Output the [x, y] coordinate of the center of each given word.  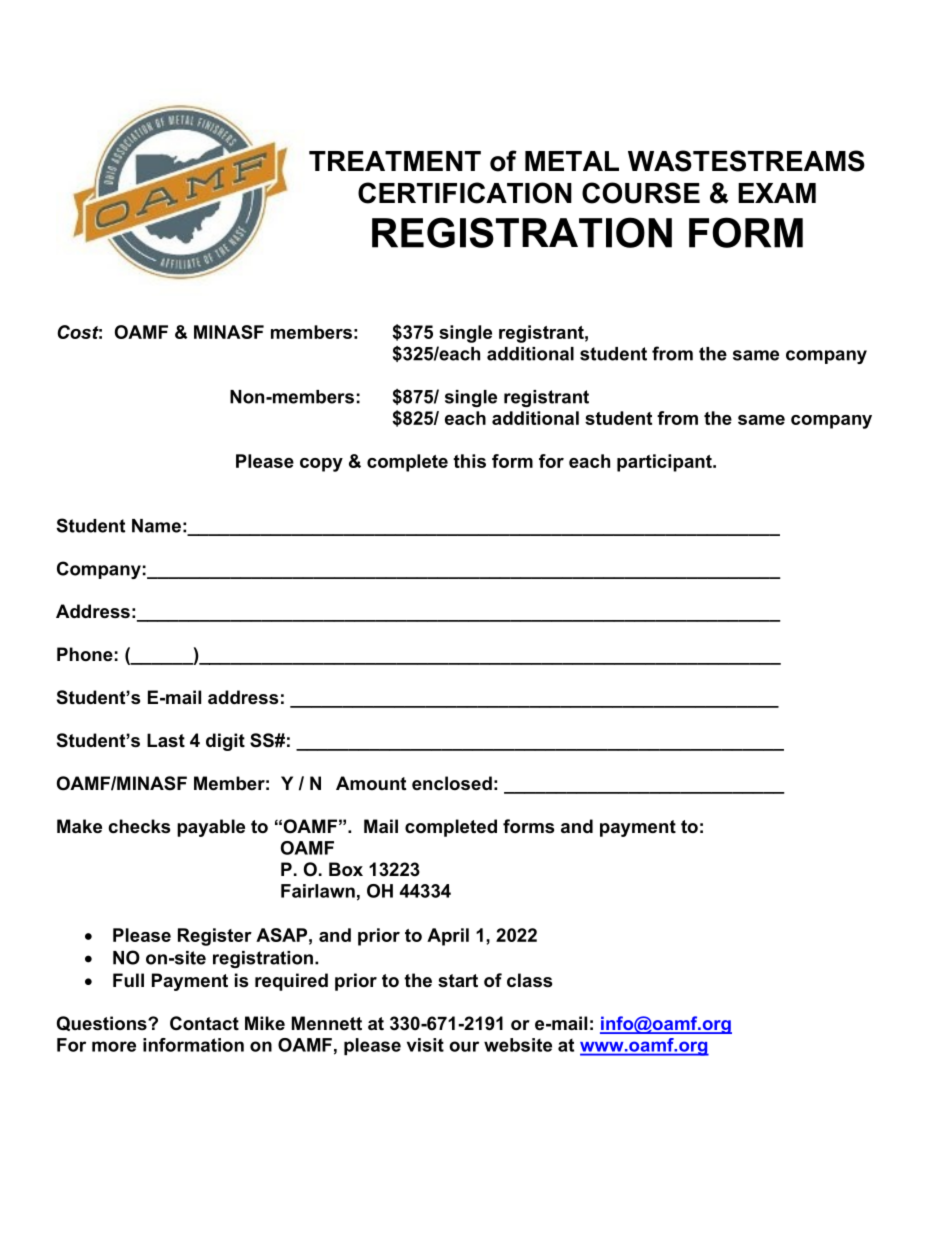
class [529, 980]
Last [166, 740]
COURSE [641, 193]
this [469, 461]
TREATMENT [395, 161]
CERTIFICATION [465, 193]
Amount [371, 783]
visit [425, 1045]
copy [321, 465]
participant [665, 463]
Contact [204, 1023]
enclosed [452, 783]
